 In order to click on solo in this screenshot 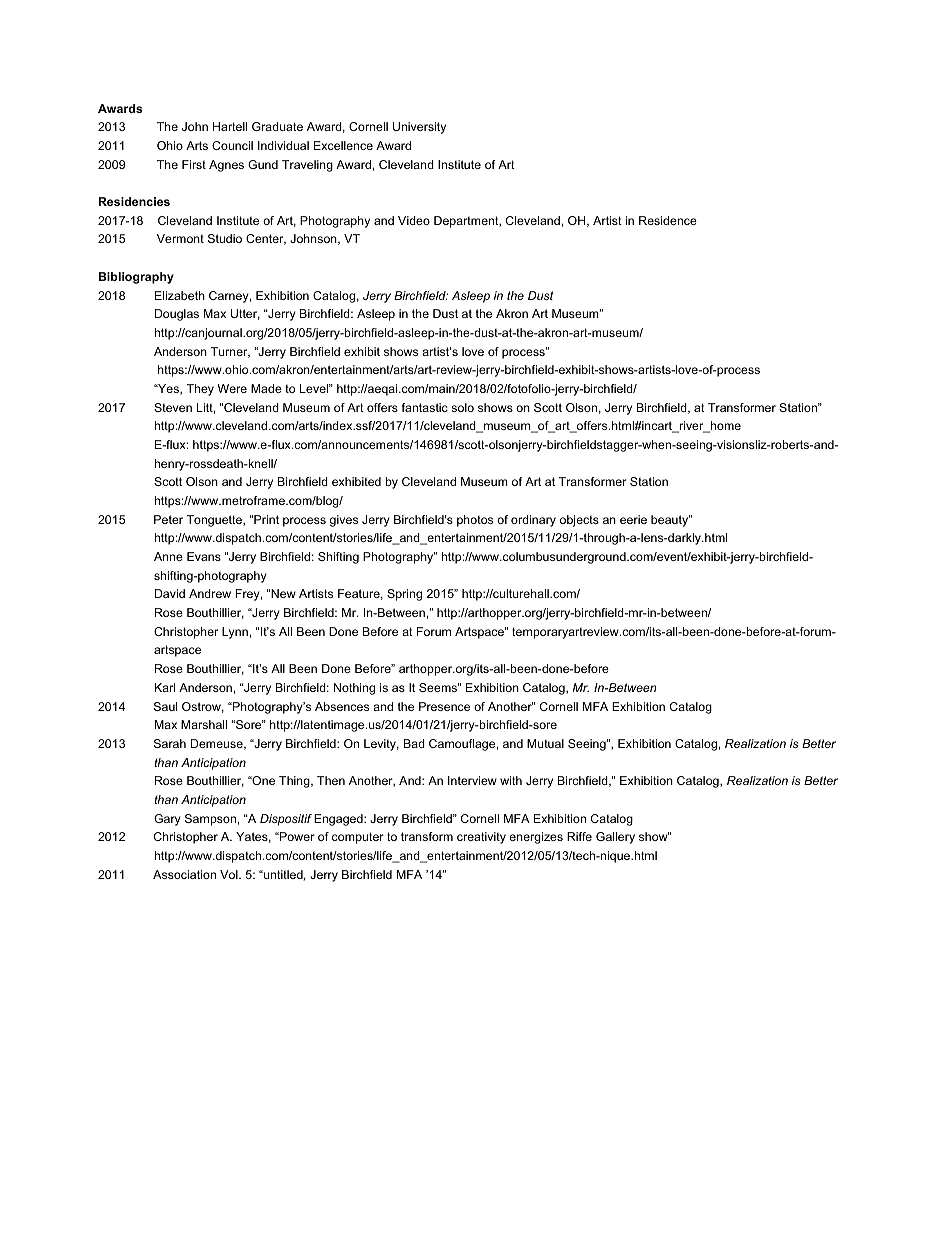, I will do `click(462, 407)`.
